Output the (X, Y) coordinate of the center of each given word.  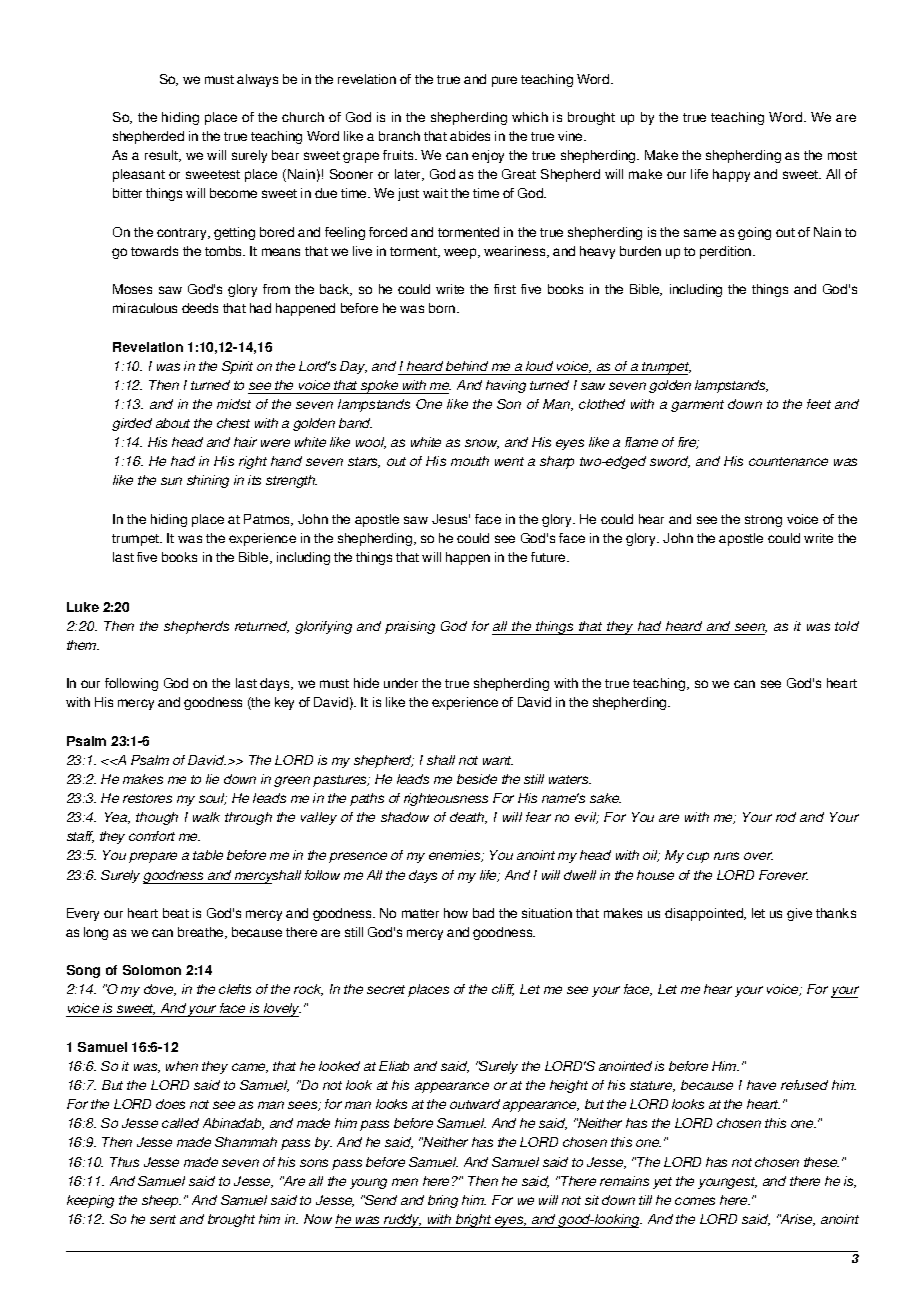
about (173, 423)
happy (731, 175)
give (799, 914)
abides (470, 136)
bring (443, 1201)
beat (176, 913)
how (456, 913)
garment (697, 406)
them (83, 645)
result (162, 156)
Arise (796, 1220)
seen (751, 628)
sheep (161, 1201)
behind (467, 366)
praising (410, 627)
